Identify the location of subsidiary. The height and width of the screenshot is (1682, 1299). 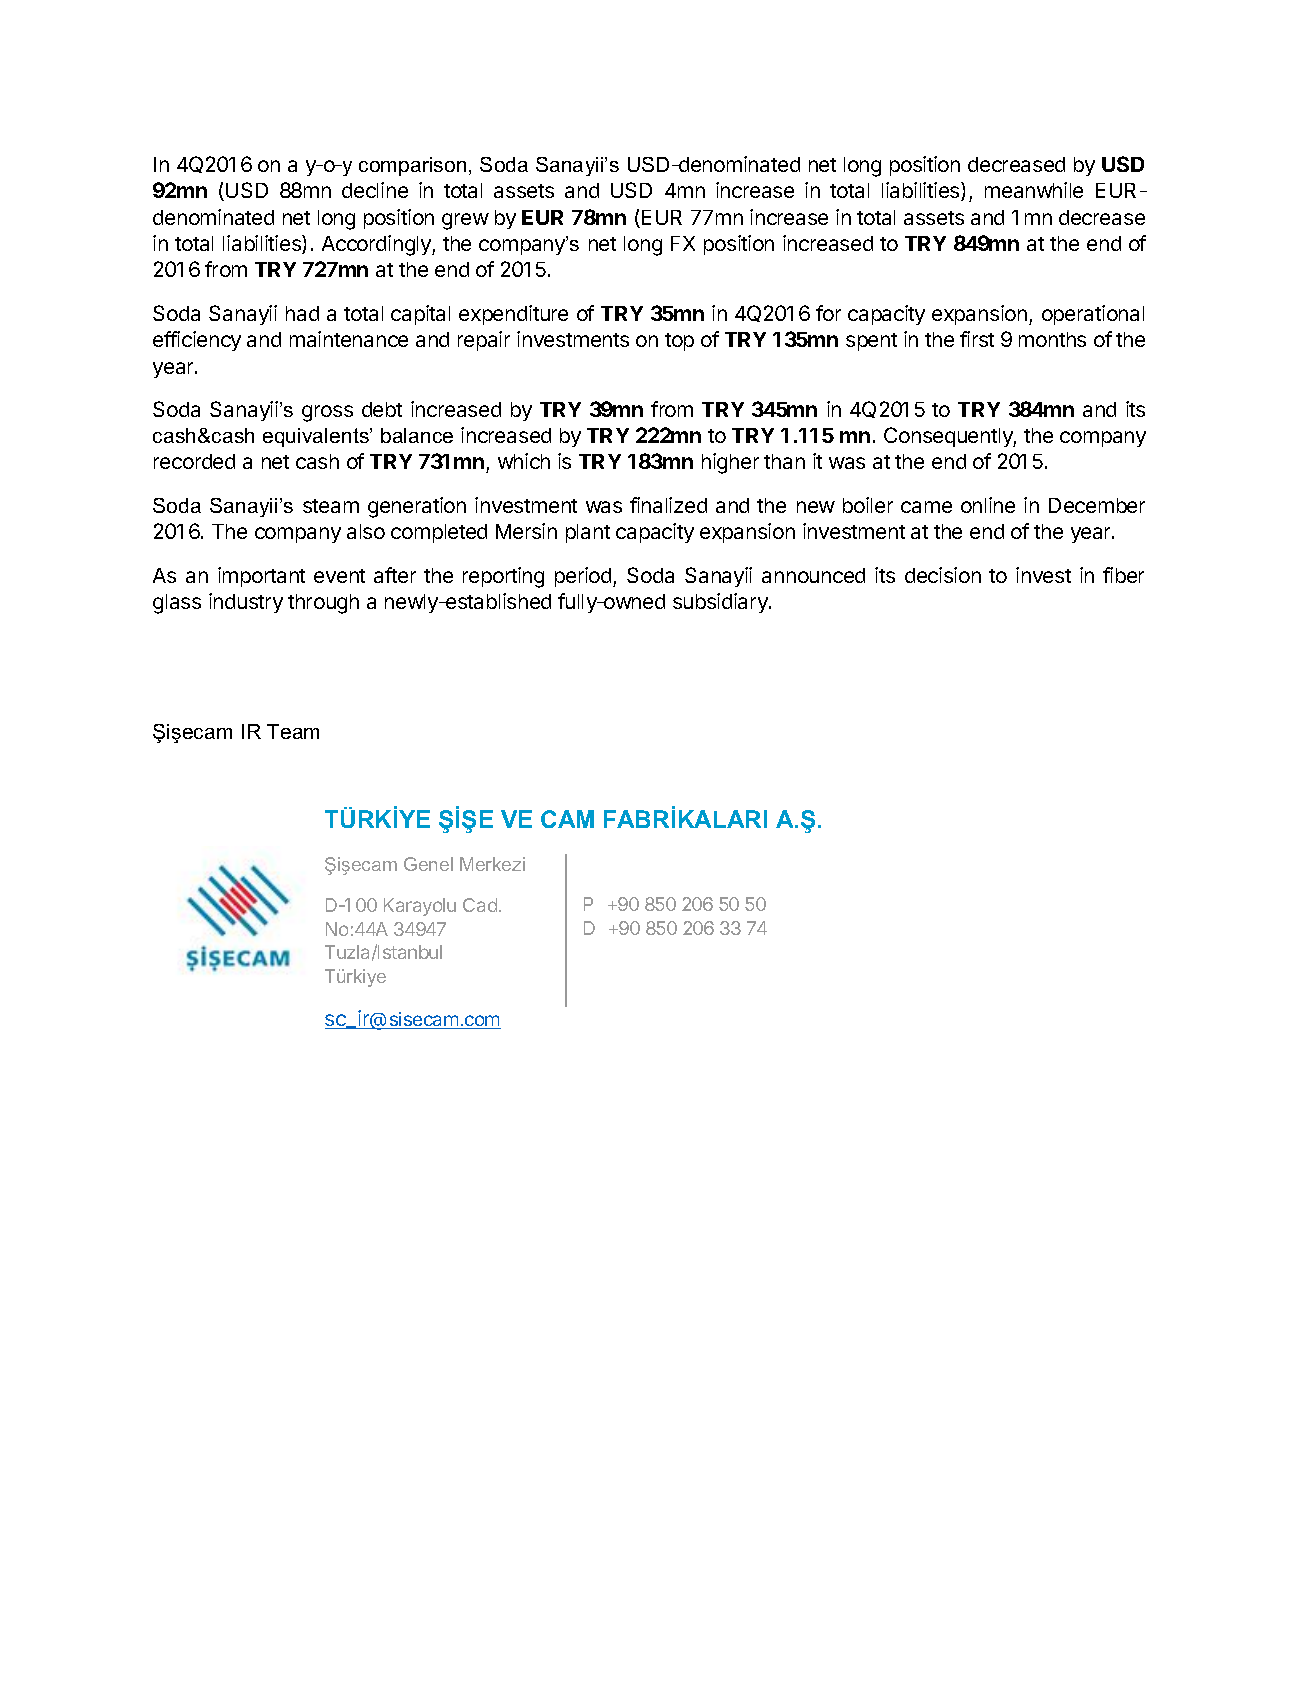
(721, 603).
